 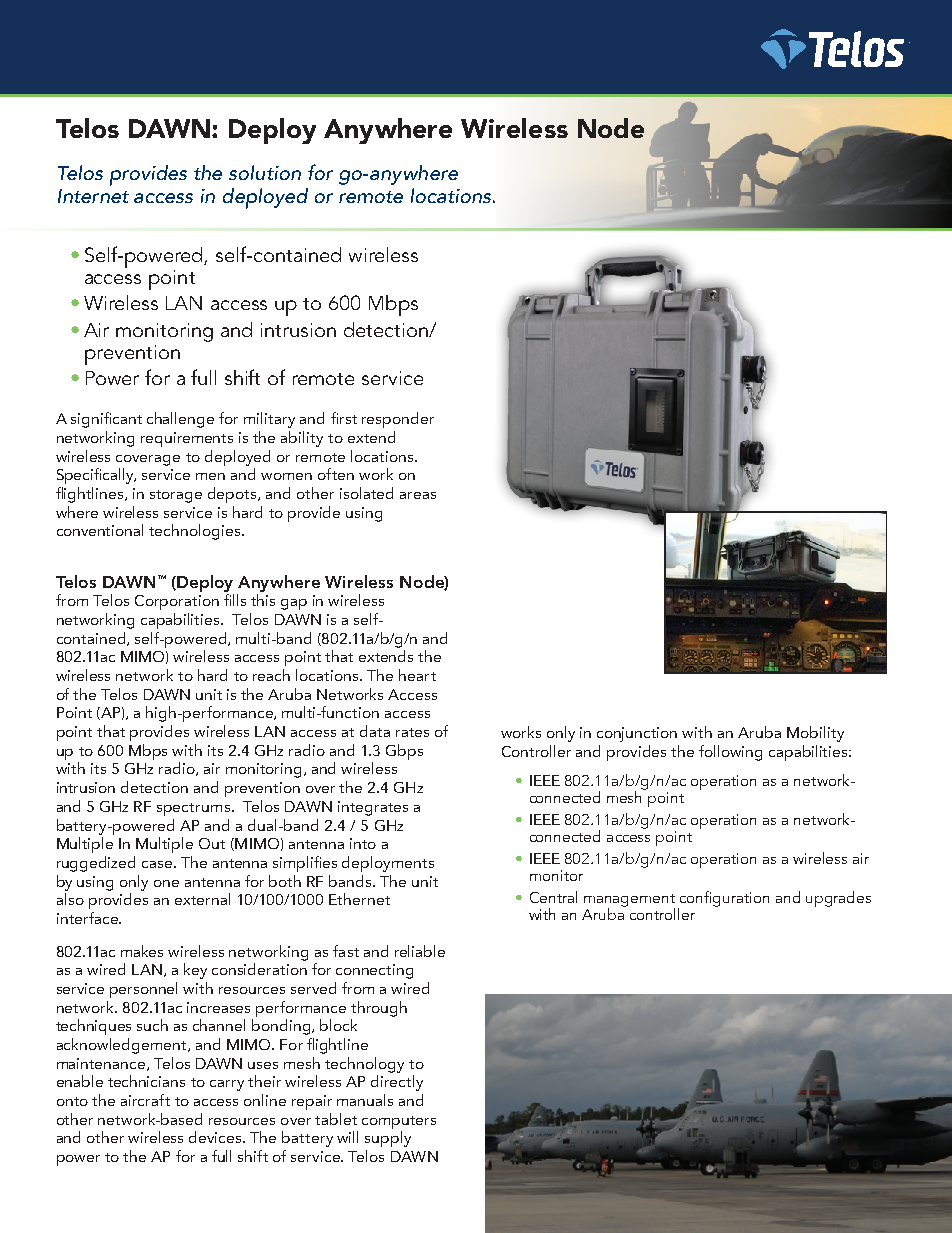 I want to click on Internet, so click(x=93, y=196).
